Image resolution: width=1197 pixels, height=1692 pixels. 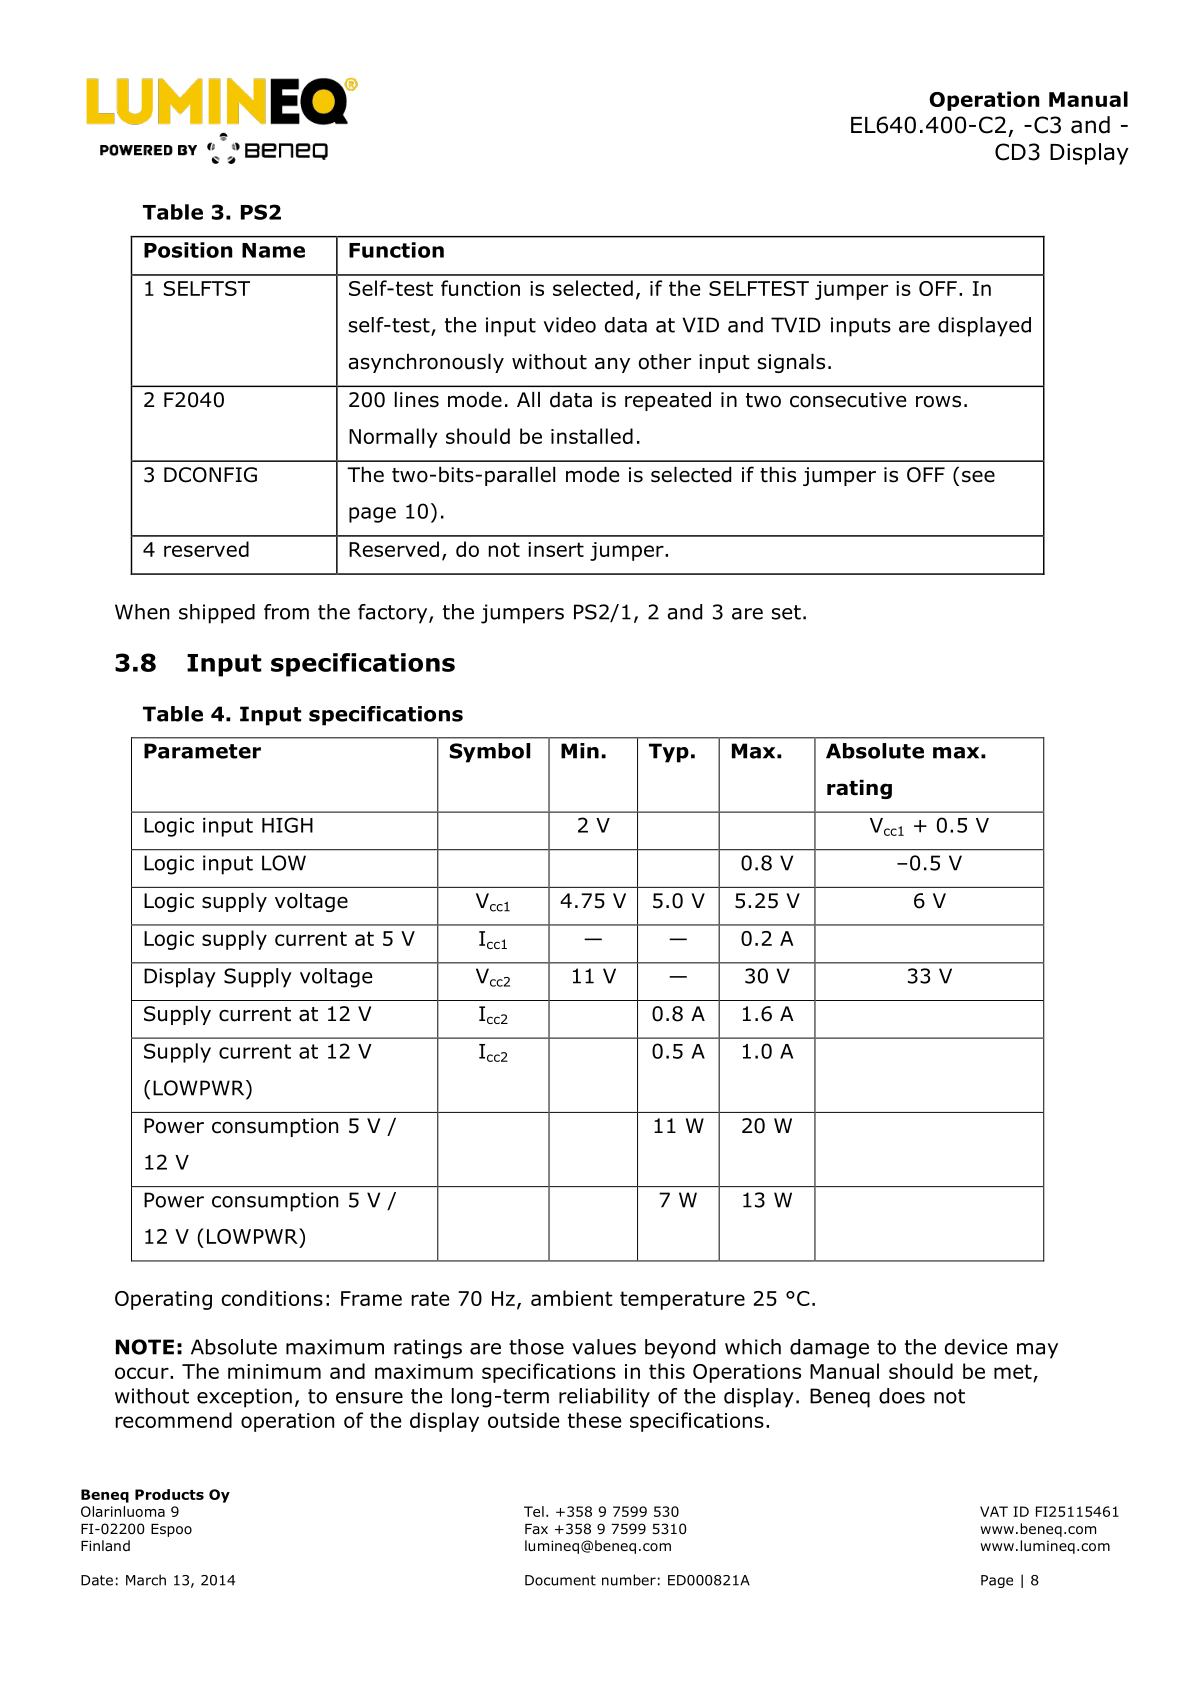 What do you see at coordinates (796, 325) in the screenshot?
I see `TVID` at bounding box center [796, 325].
